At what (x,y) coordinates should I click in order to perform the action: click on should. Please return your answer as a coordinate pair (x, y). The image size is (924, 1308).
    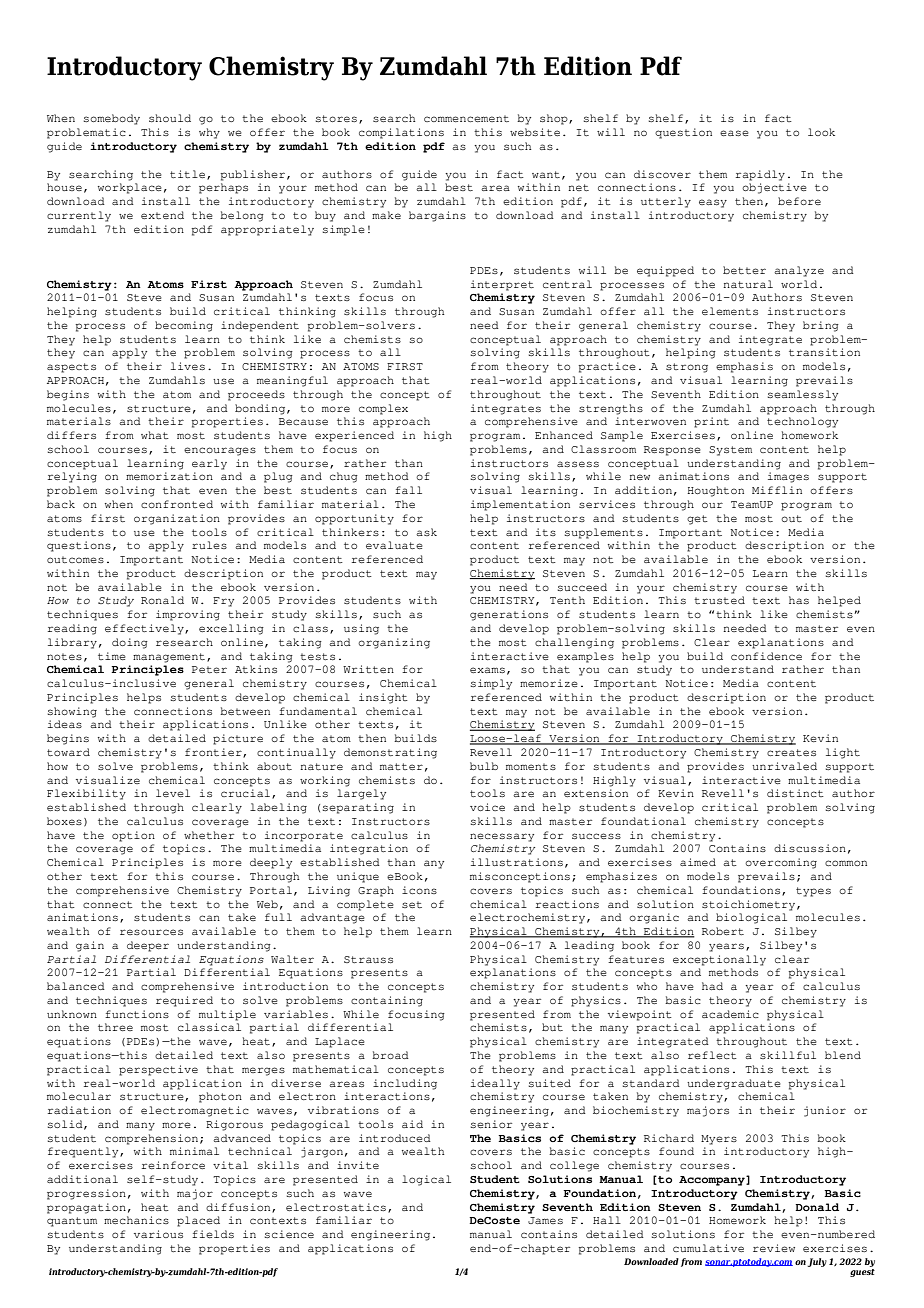
    Looking at the image, I should click on (170, 118).
